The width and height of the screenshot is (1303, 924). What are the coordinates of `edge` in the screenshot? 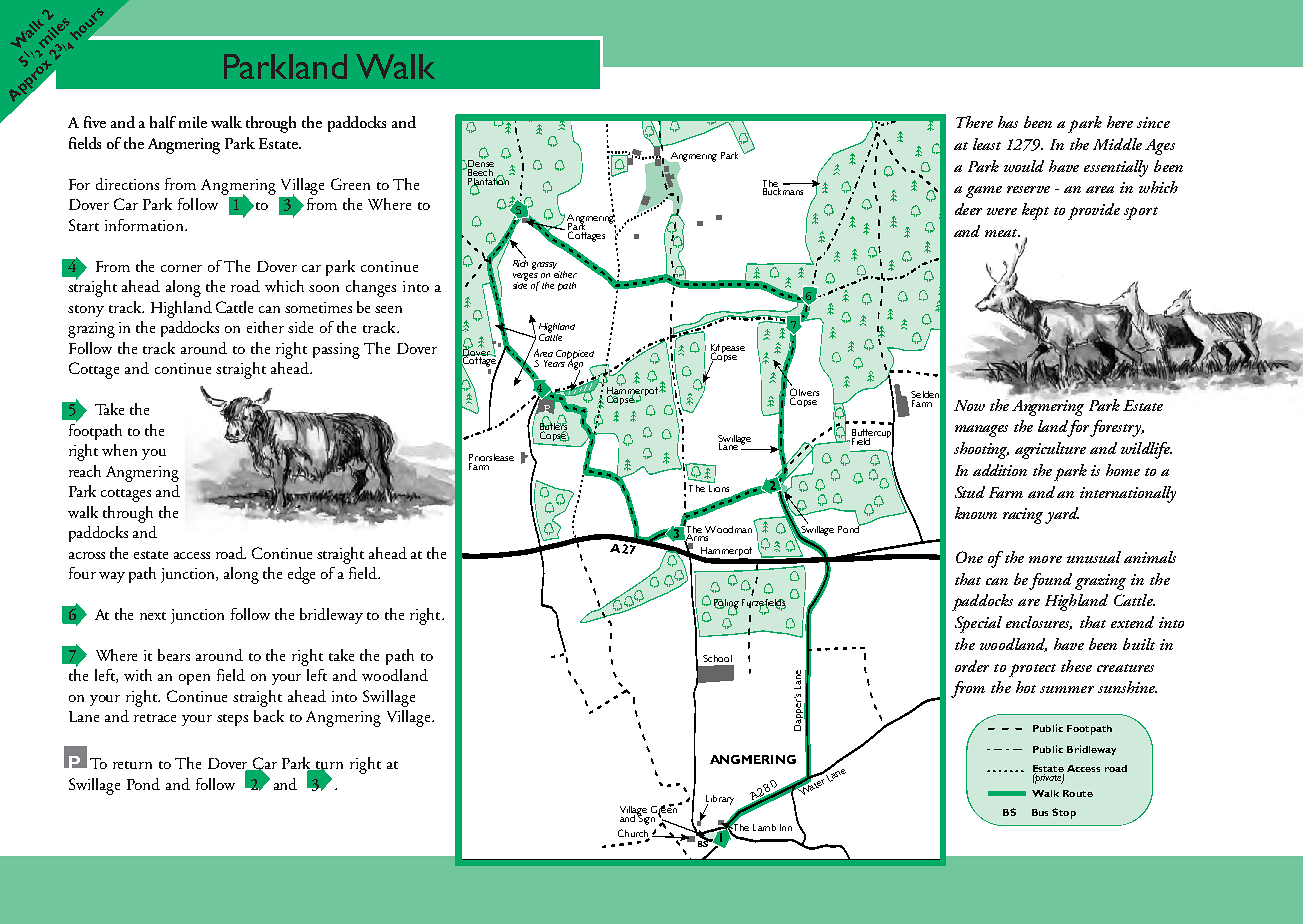 It's located at (301, 575).
